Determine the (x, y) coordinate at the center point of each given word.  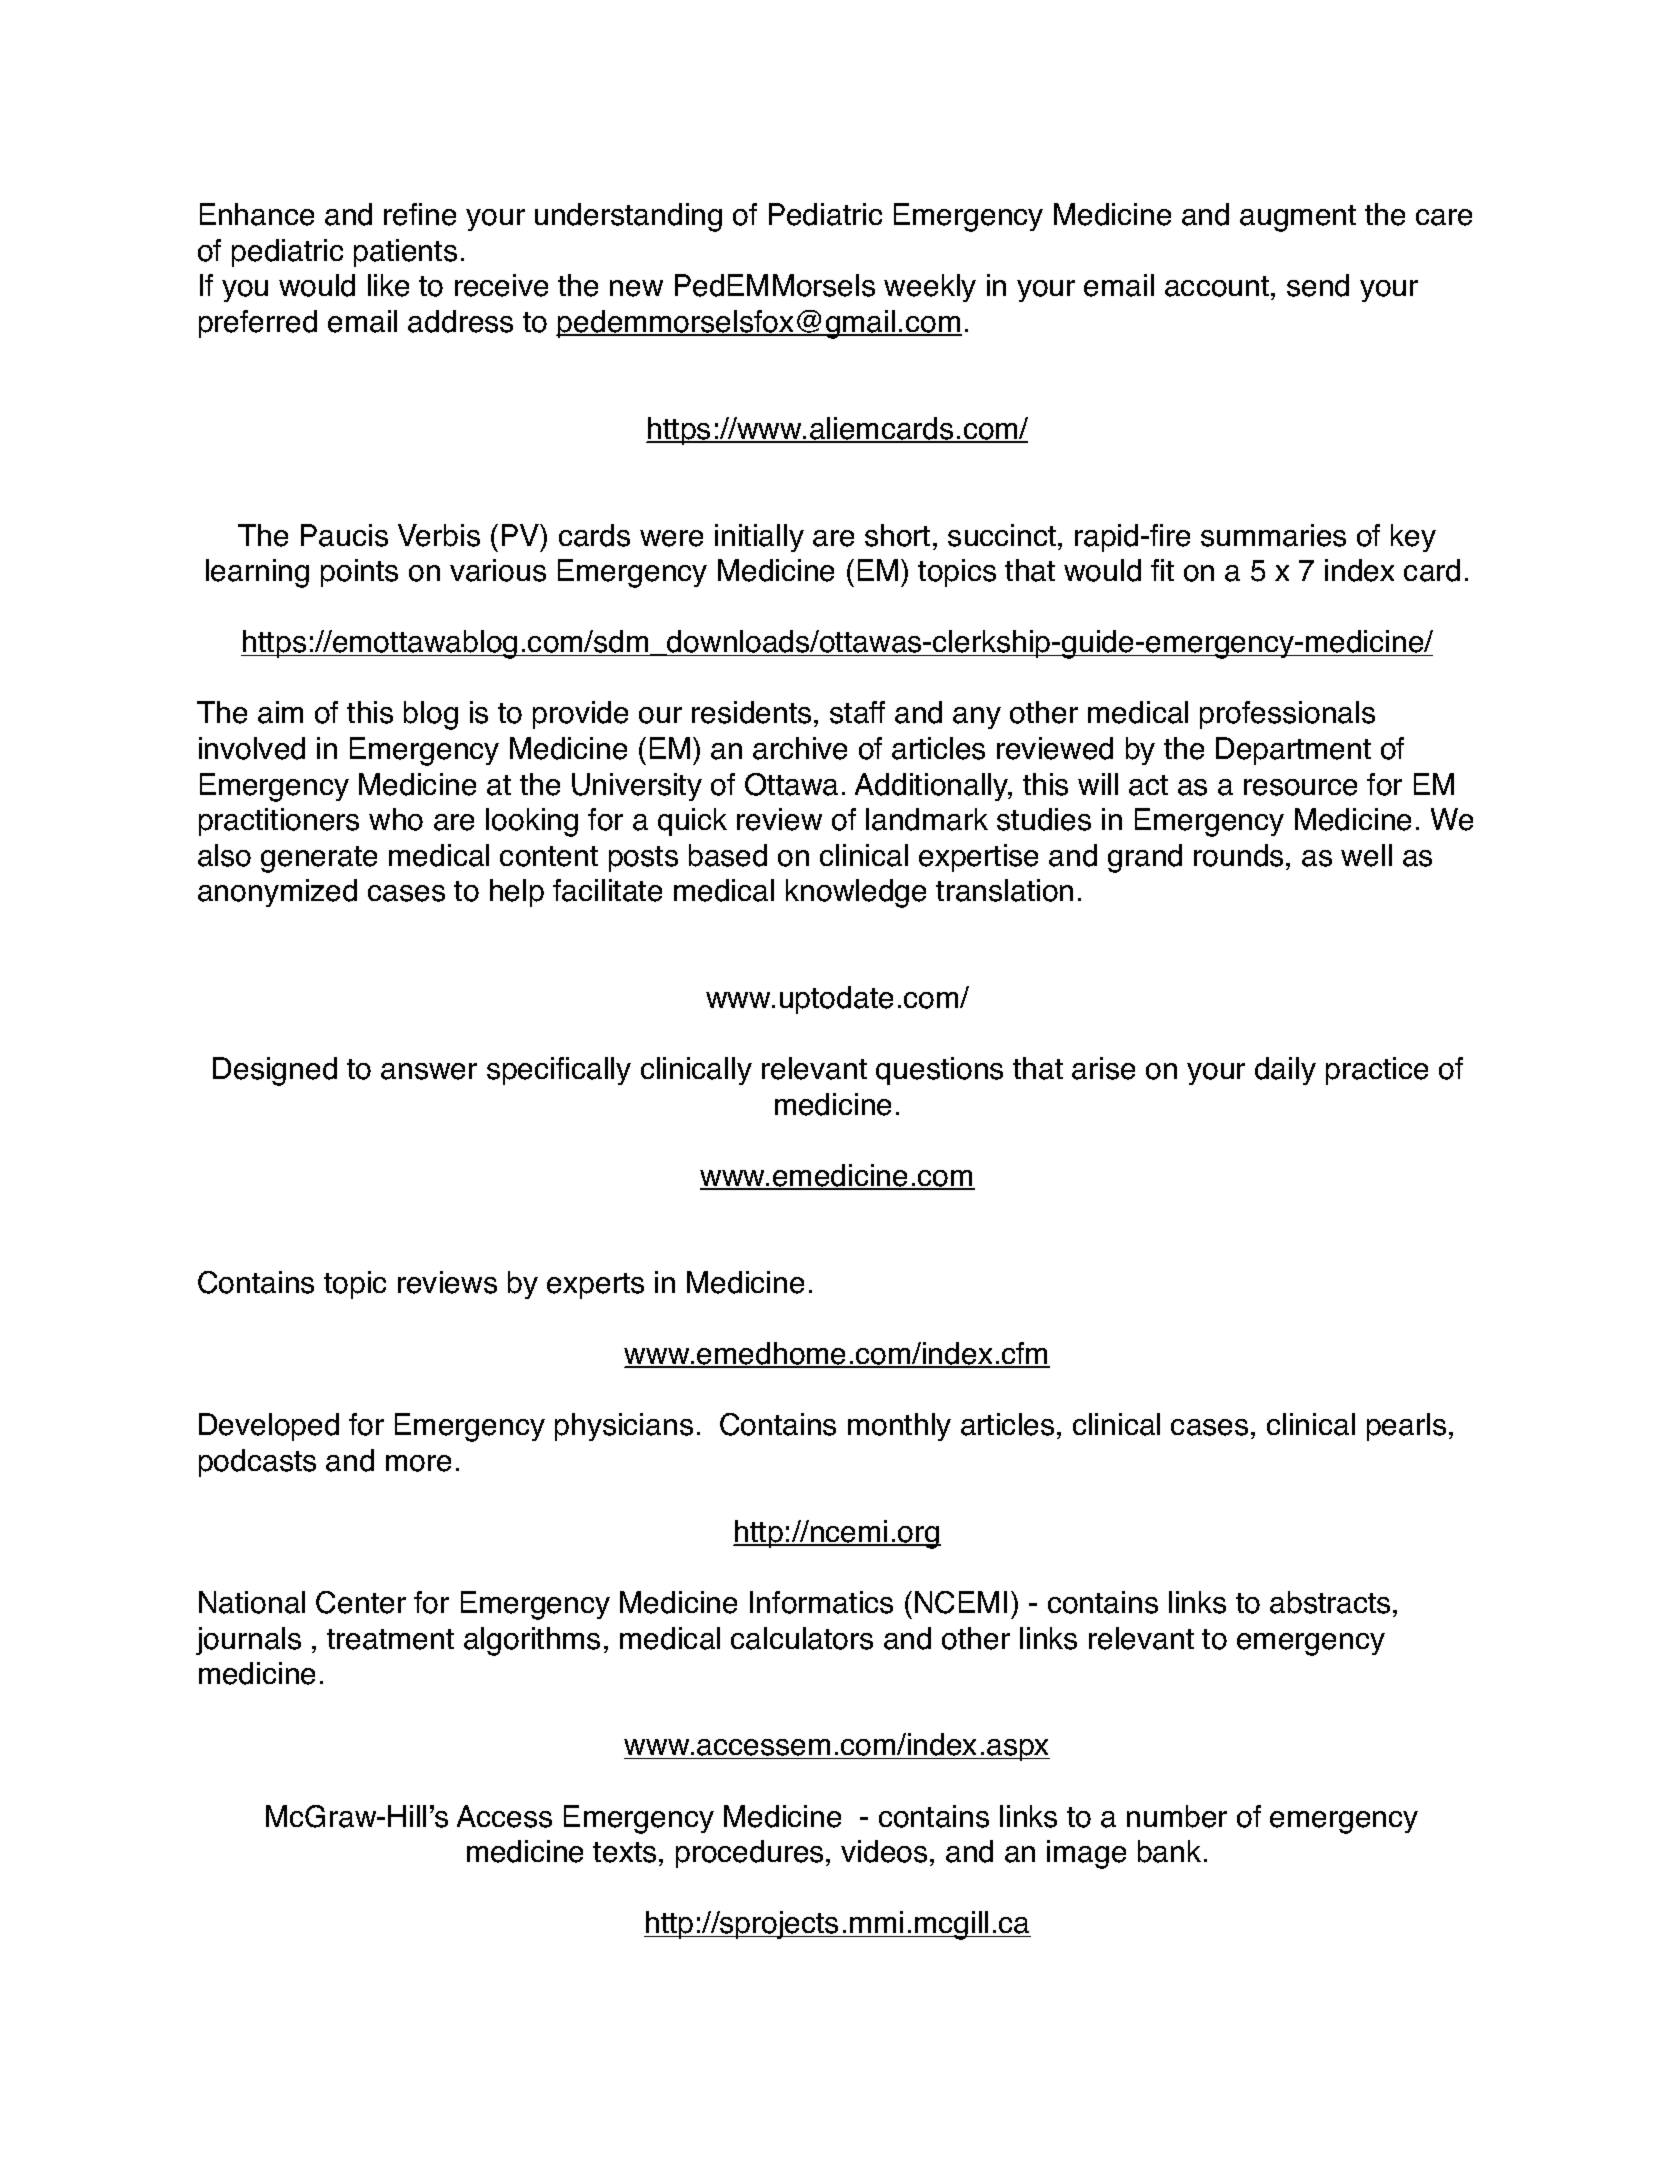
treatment (390, 1639)
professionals (1287, 715)
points (359, 573)
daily (1285, 1071)
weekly (930, 288)
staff (857, 712)
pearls (1406, 1427)
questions (939, 1071)
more (418, 1463)
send (1318, 285)
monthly (899, 1427)
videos (884, 1851)
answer (429, 1071)
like (388, 285)
